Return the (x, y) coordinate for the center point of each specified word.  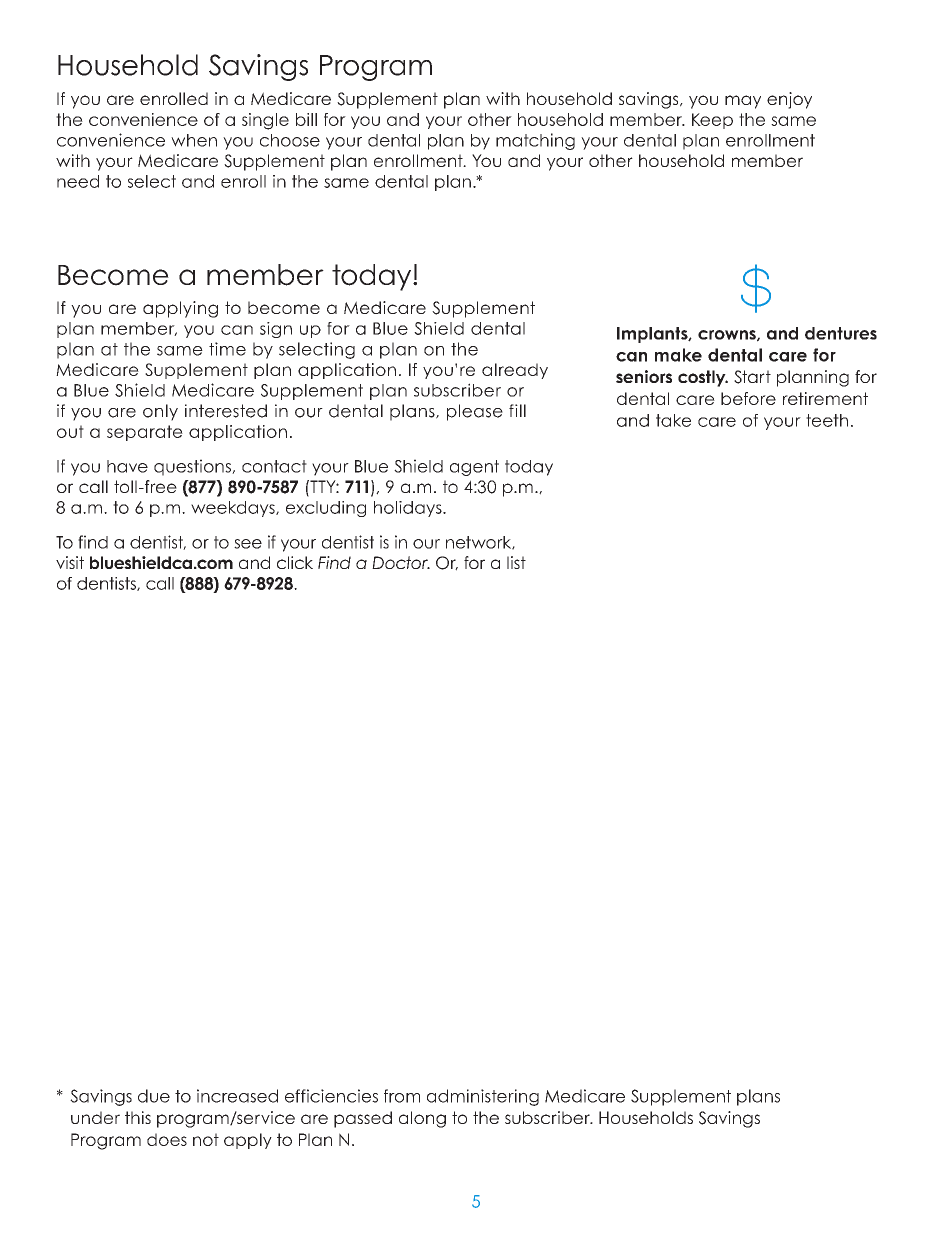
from (402, 1096)
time (227, 349)
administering (483, 1097)
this (138, 1117)
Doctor (401, 562)
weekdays (234, 509)
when (194, 140)
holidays (409, 509)
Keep (712, 121)
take (673, 420)
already (515, 371)
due (154, 1096)
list (516, 562)
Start (752, 377)
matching (535, 141)
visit (70, 562)
